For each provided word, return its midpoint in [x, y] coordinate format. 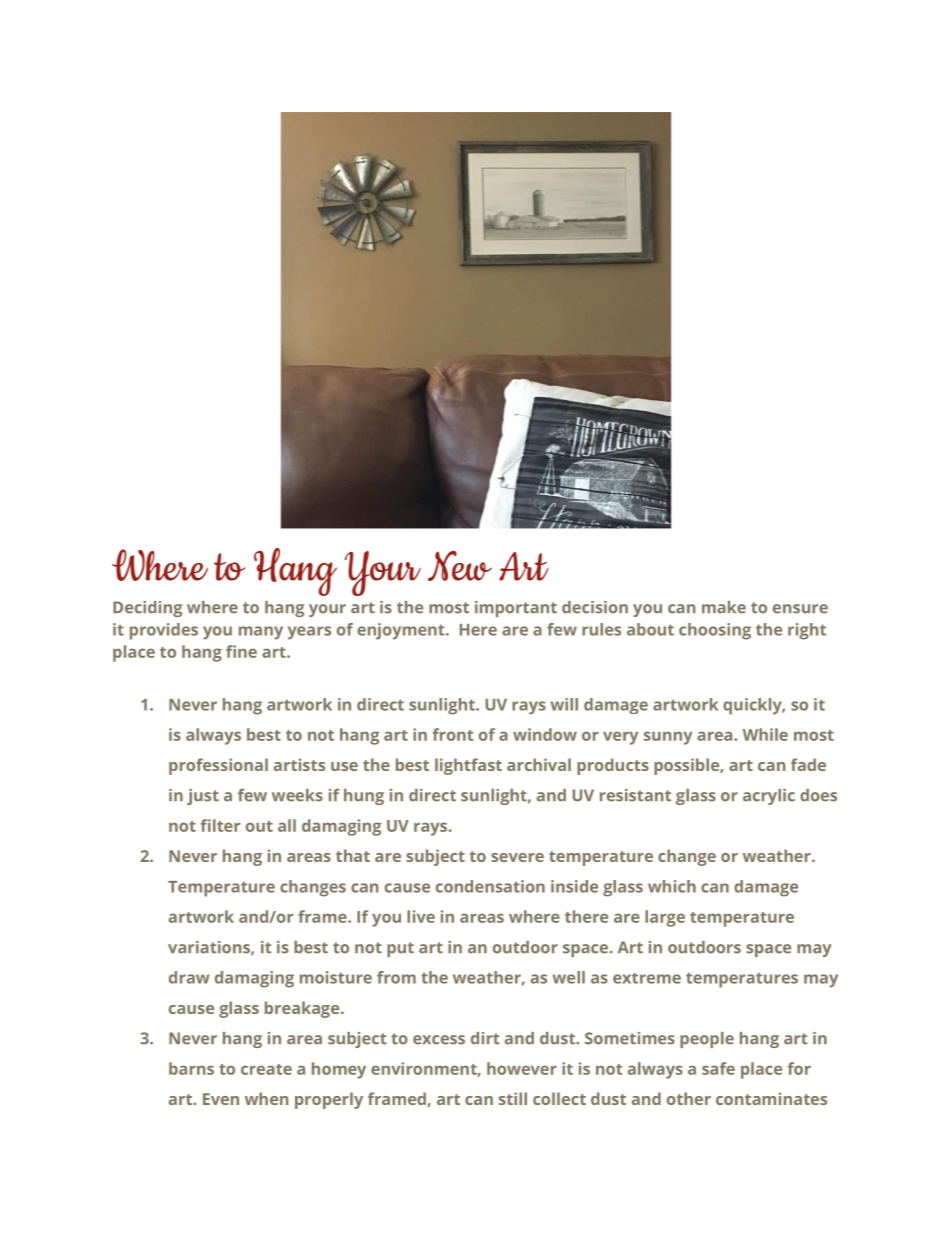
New [460, 566]
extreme [647, 978]
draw [189, 977]
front [453, 734]
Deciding [147, 609]
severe [517, 857]
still [513, 1098]
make [724, 607]
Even [221, 1099]
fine [241, 651]
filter [220, 825]
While [765, 734]
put [400, 949]
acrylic [769, 797]
